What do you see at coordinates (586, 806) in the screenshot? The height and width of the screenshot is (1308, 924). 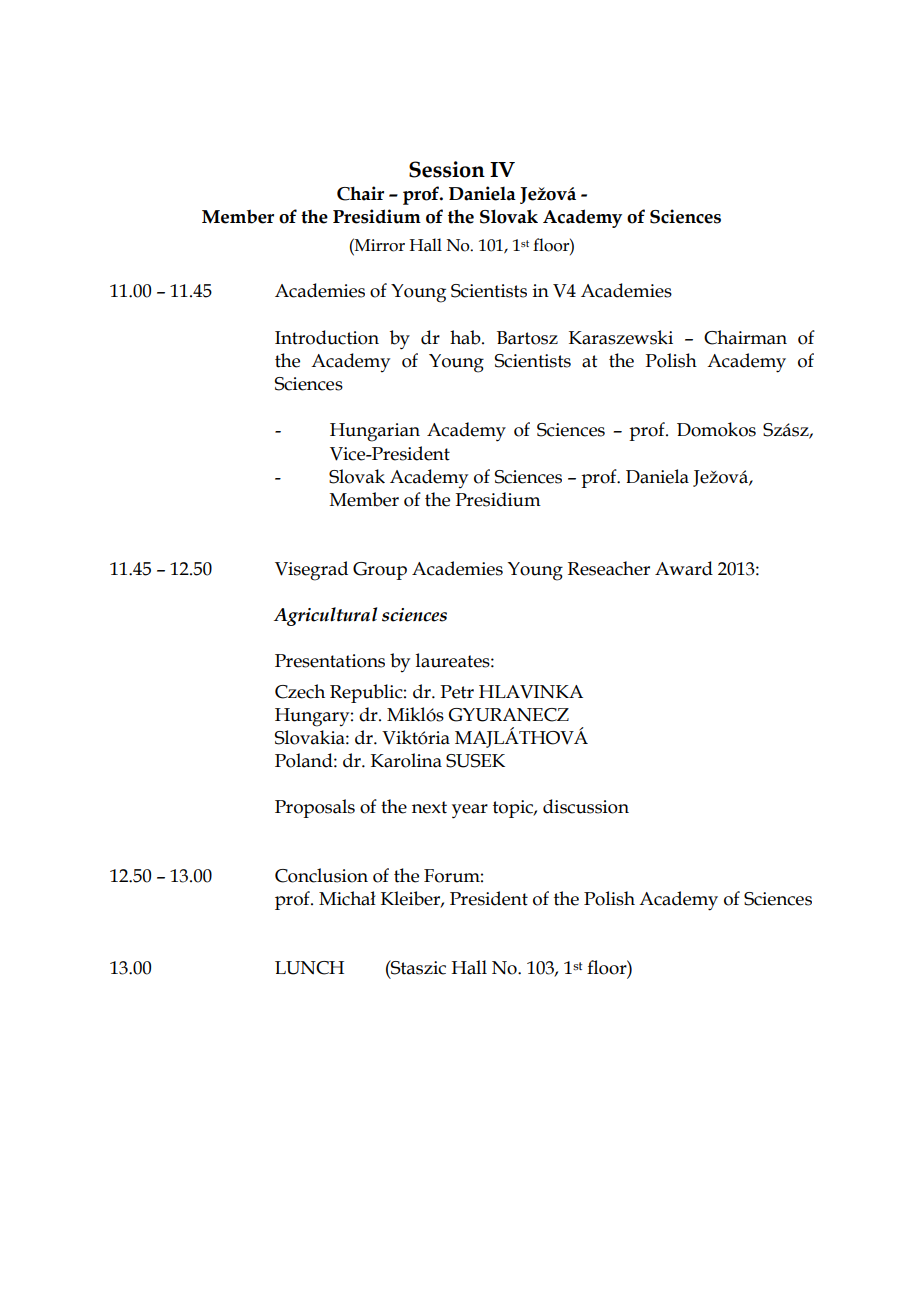 I see `discussion` at bounding box center [586, 806].
